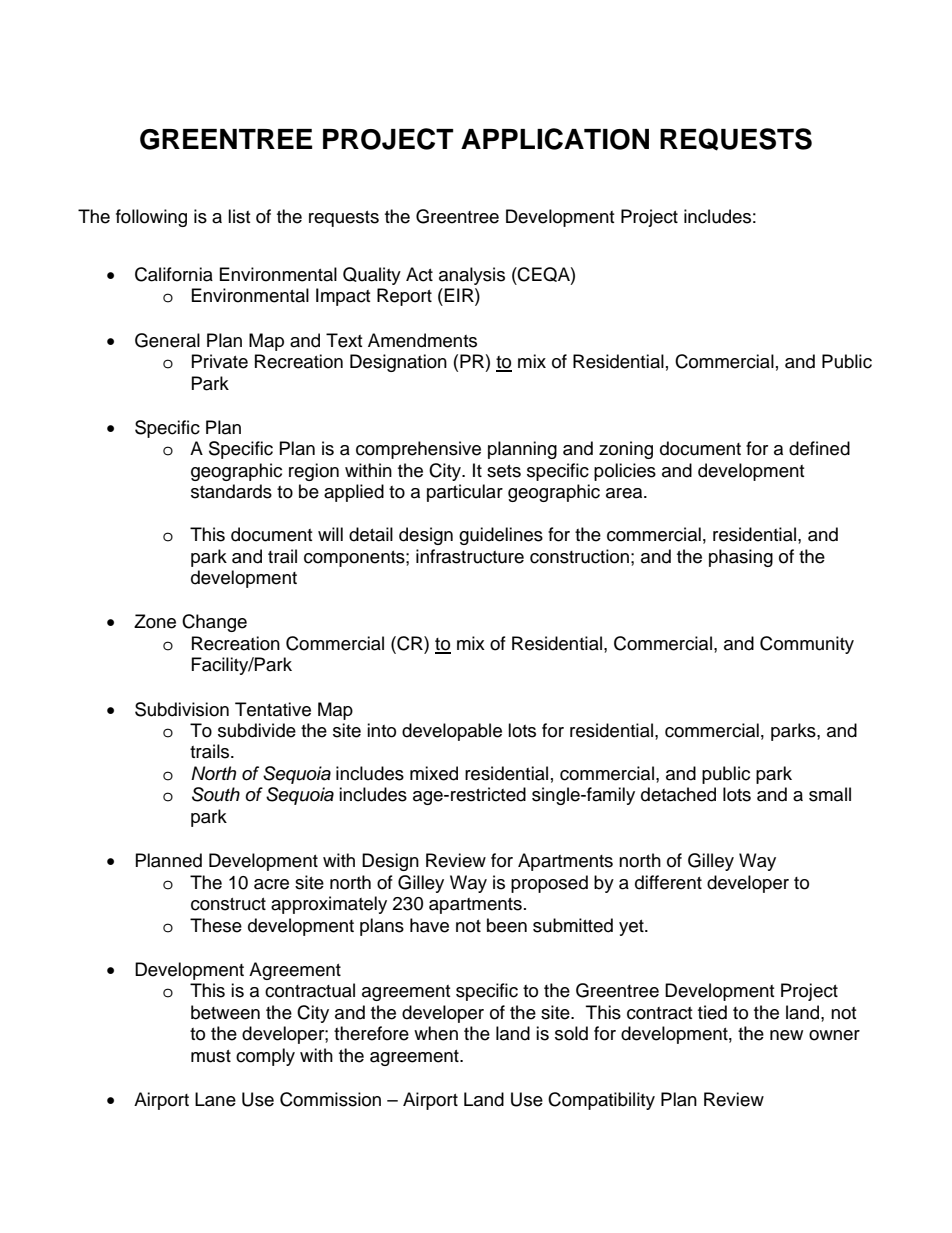  Describe the element at coordinates (555, 139) in the document. I see `APPLICATION` at that location.
